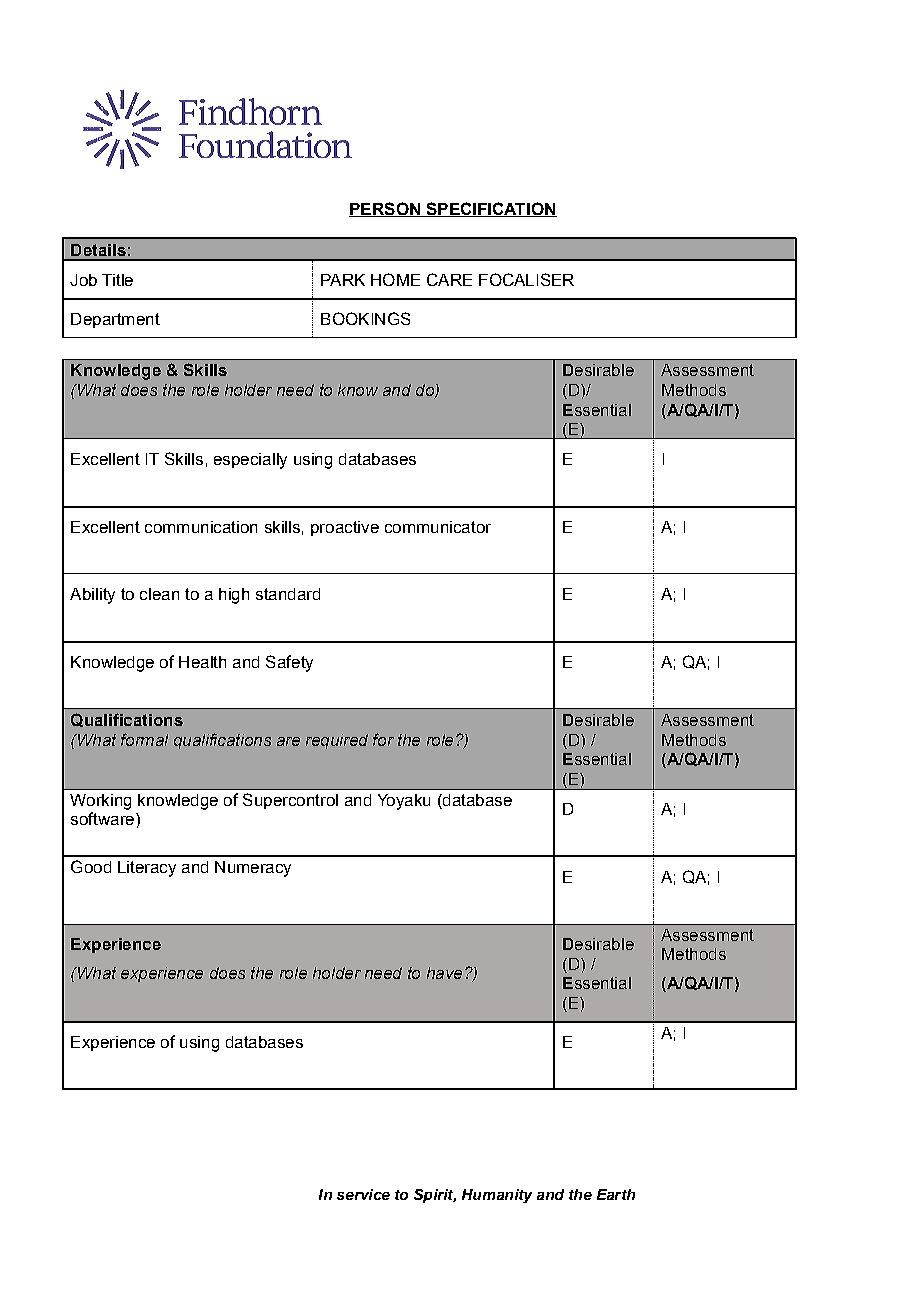  I want to click on service, so click(363, 1194).
